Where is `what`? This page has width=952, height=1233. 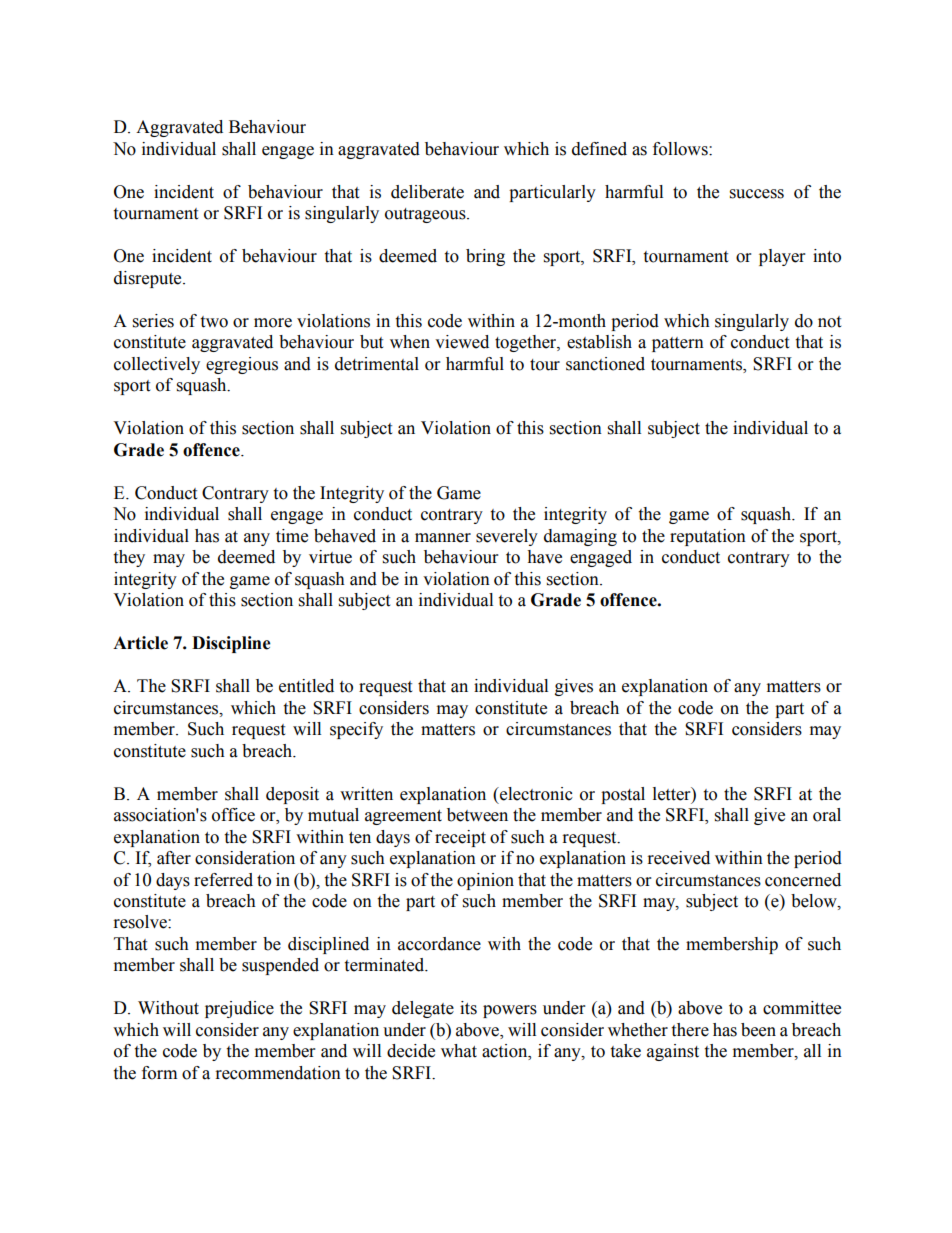
what is located at coordinates (459, 1051).
